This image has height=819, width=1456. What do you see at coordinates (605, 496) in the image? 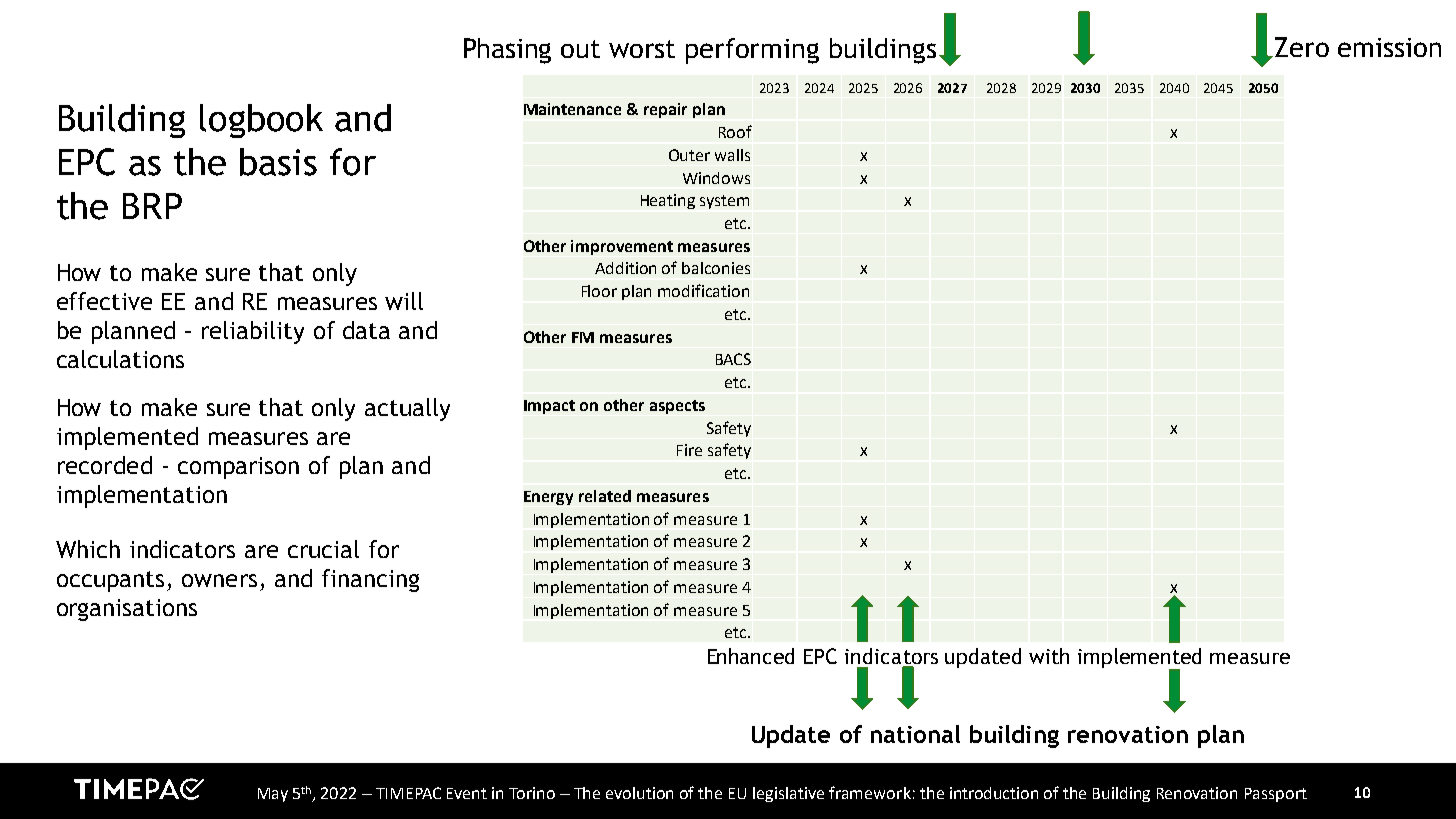
I see `related` at bounding box center [605, 496].
